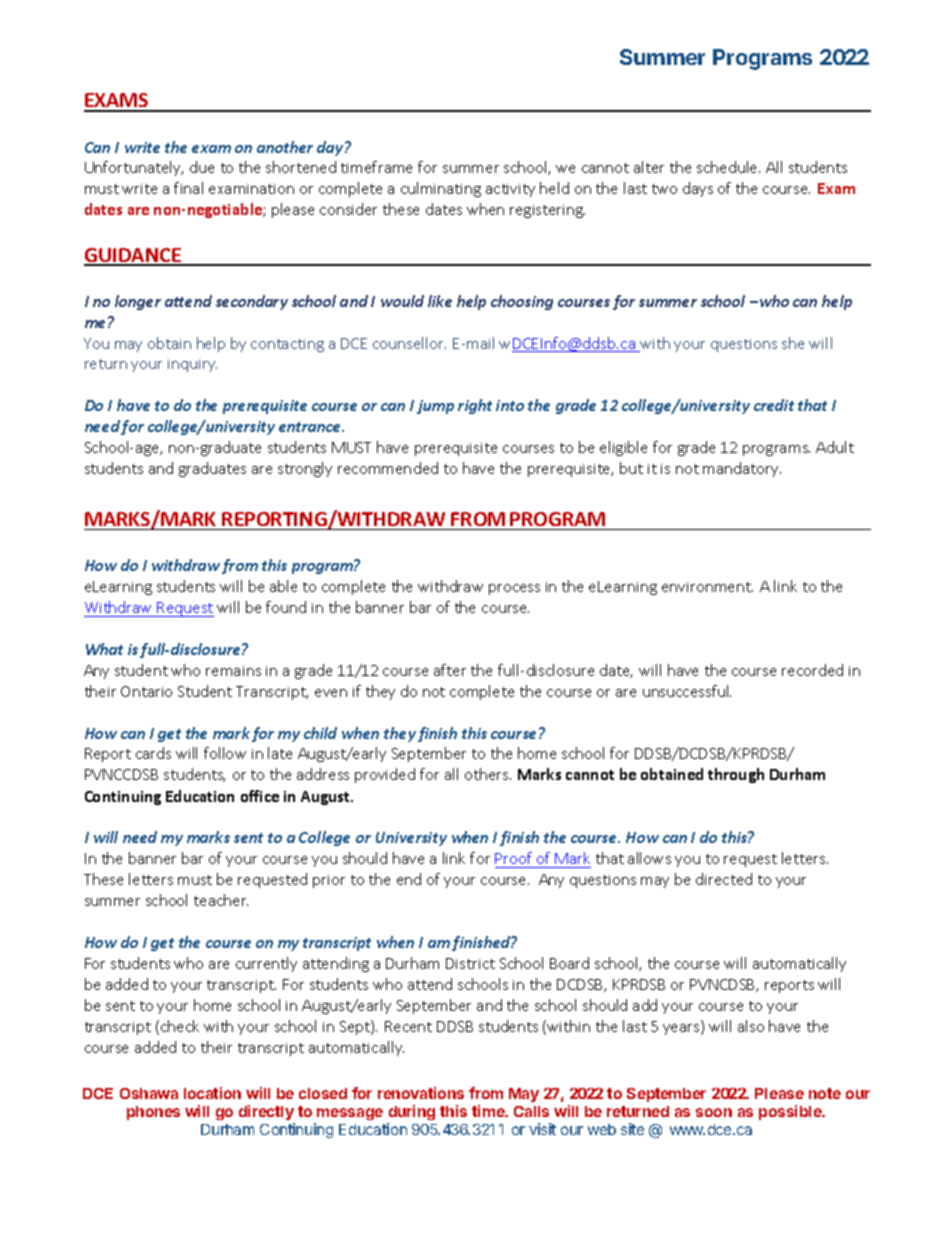 The height and width of the screenshot is (1233, 952). Describe the element at coordinates (441, 189) in the screenshot. I see `culminating` at that location.
